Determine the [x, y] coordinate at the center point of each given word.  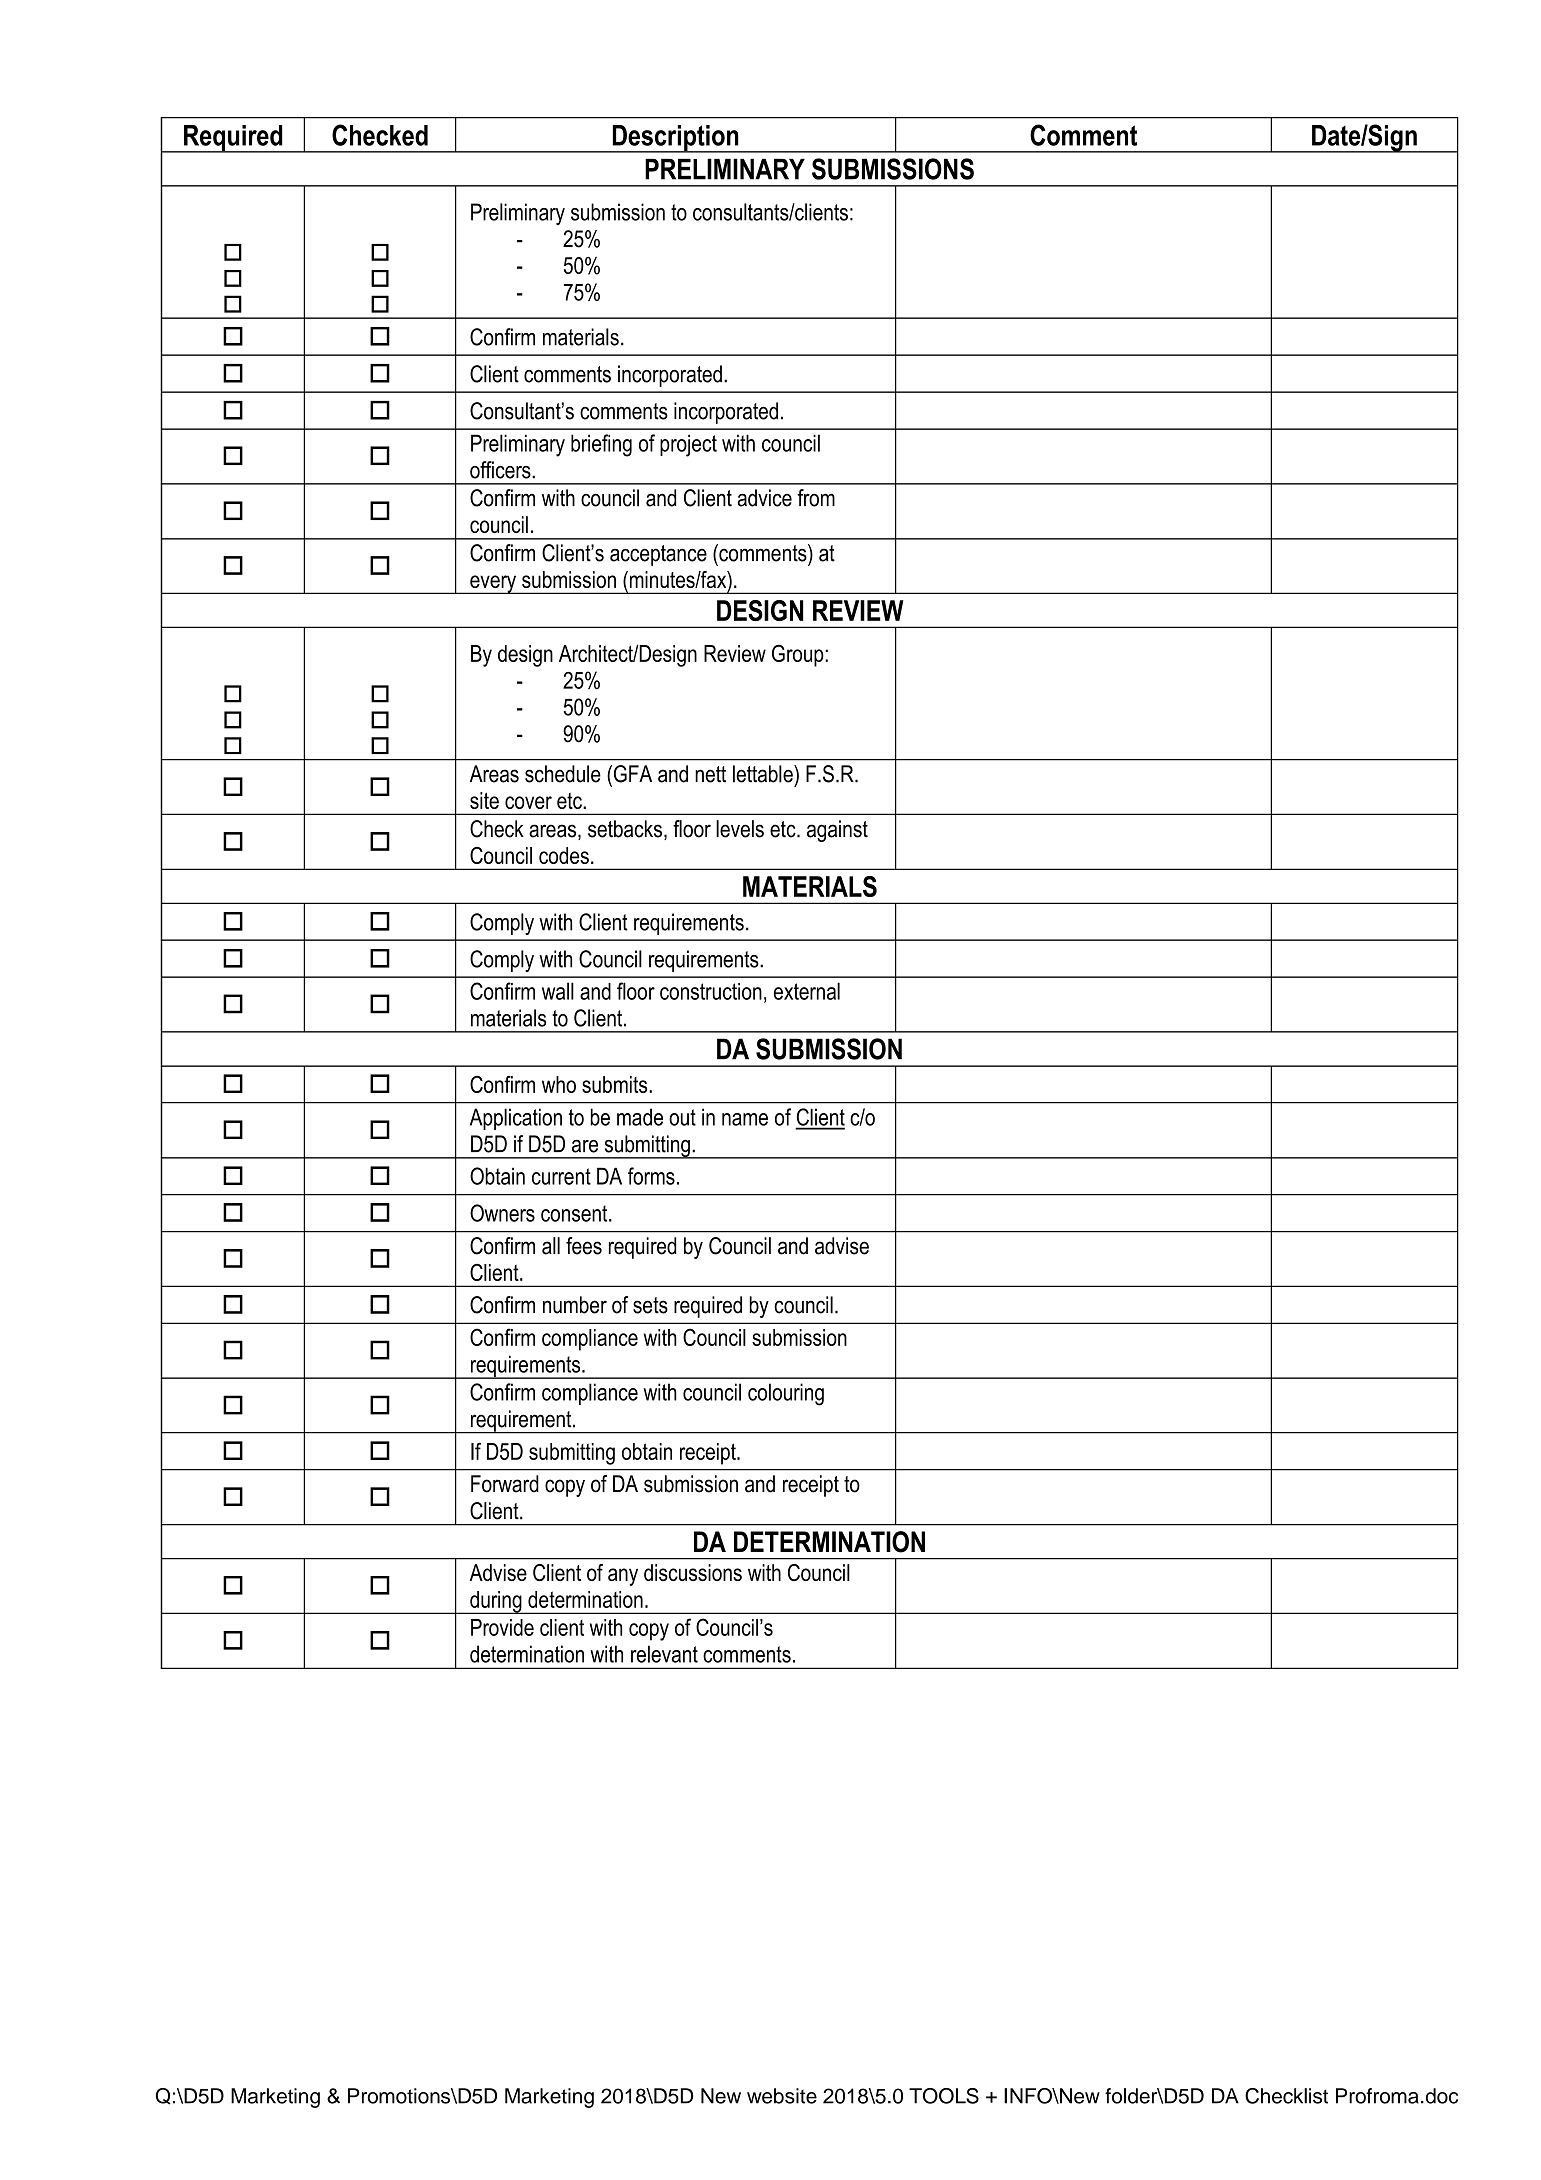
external [807, 991]
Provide [502, 1627]
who [559, 1084]
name [745, 1119]
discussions [693, 1572]
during [496, 1602]
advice [764, 498]
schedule [563, 774]
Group [799, 656]
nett [710, 774]
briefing [601, 445]
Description [675, 139]
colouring [786, 1394]
